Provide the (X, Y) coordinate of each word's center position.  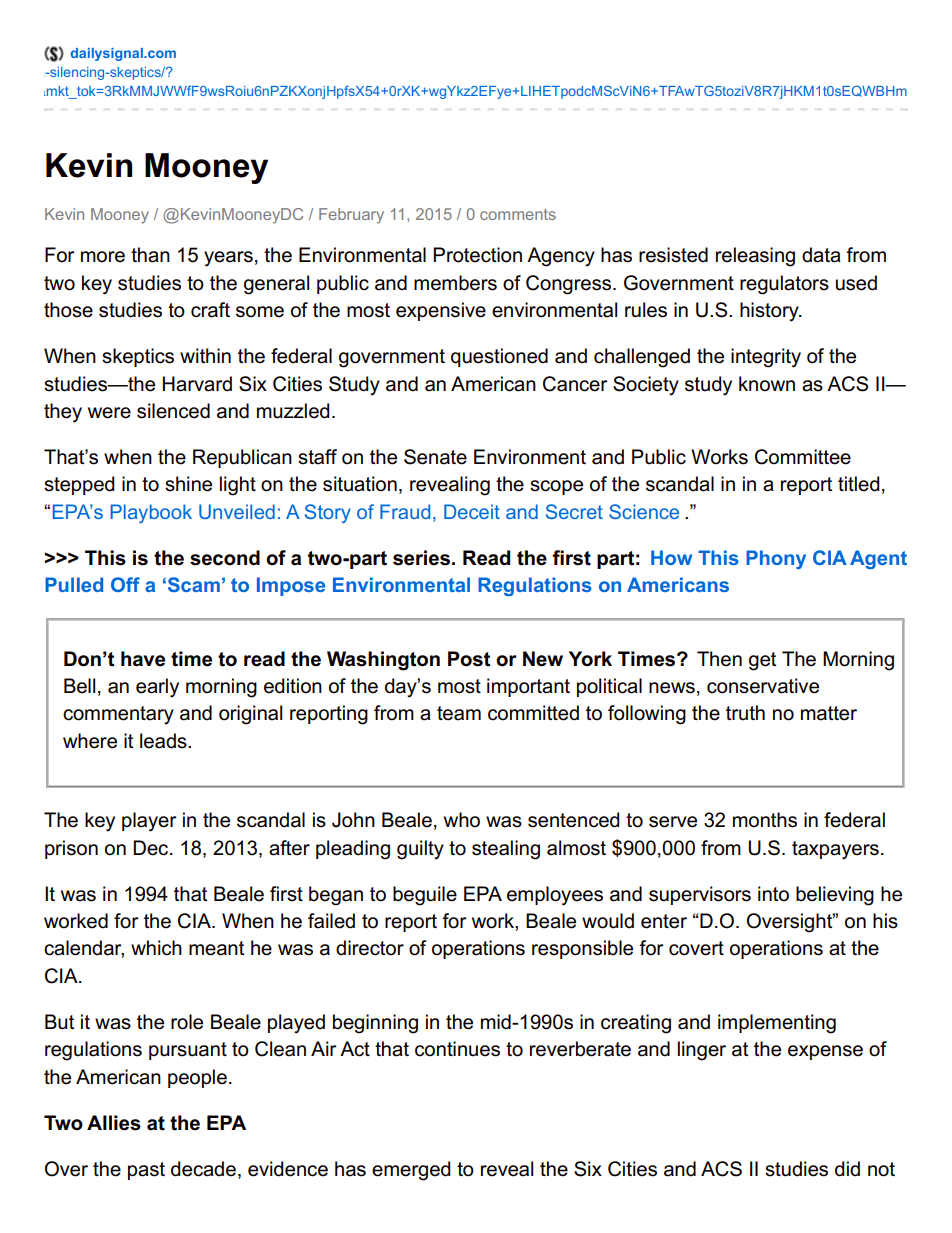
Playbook (151, 513)
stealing (506, 850)
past (146, 1171)
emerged (411, 1171)
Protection (477, 255)
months (765, 820)
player (149, 822)
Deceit (472, 511)
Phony (776, 559)
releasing (755, 257)
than (150, 255)
